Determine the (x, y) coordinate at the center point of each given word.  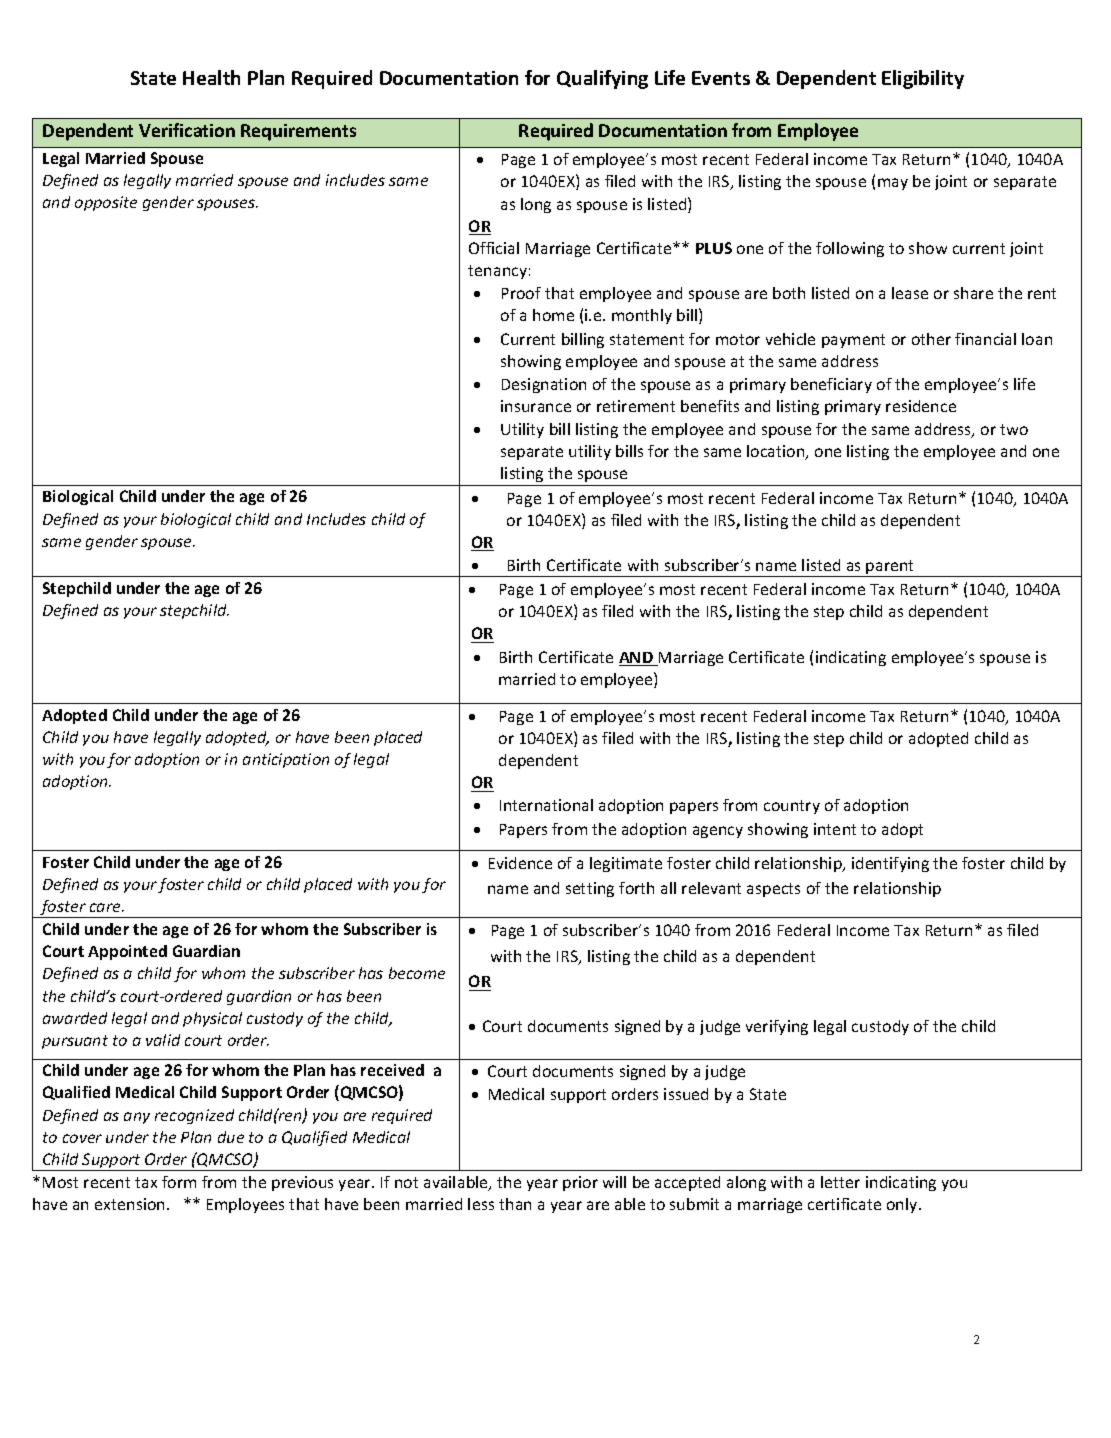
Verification (187, 130)
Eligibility (923, 79)
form (179, 1182)
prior (580, 1183)
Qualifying (602, 79)
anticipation (286, 760)
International (546, 805)
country (792, 807)
